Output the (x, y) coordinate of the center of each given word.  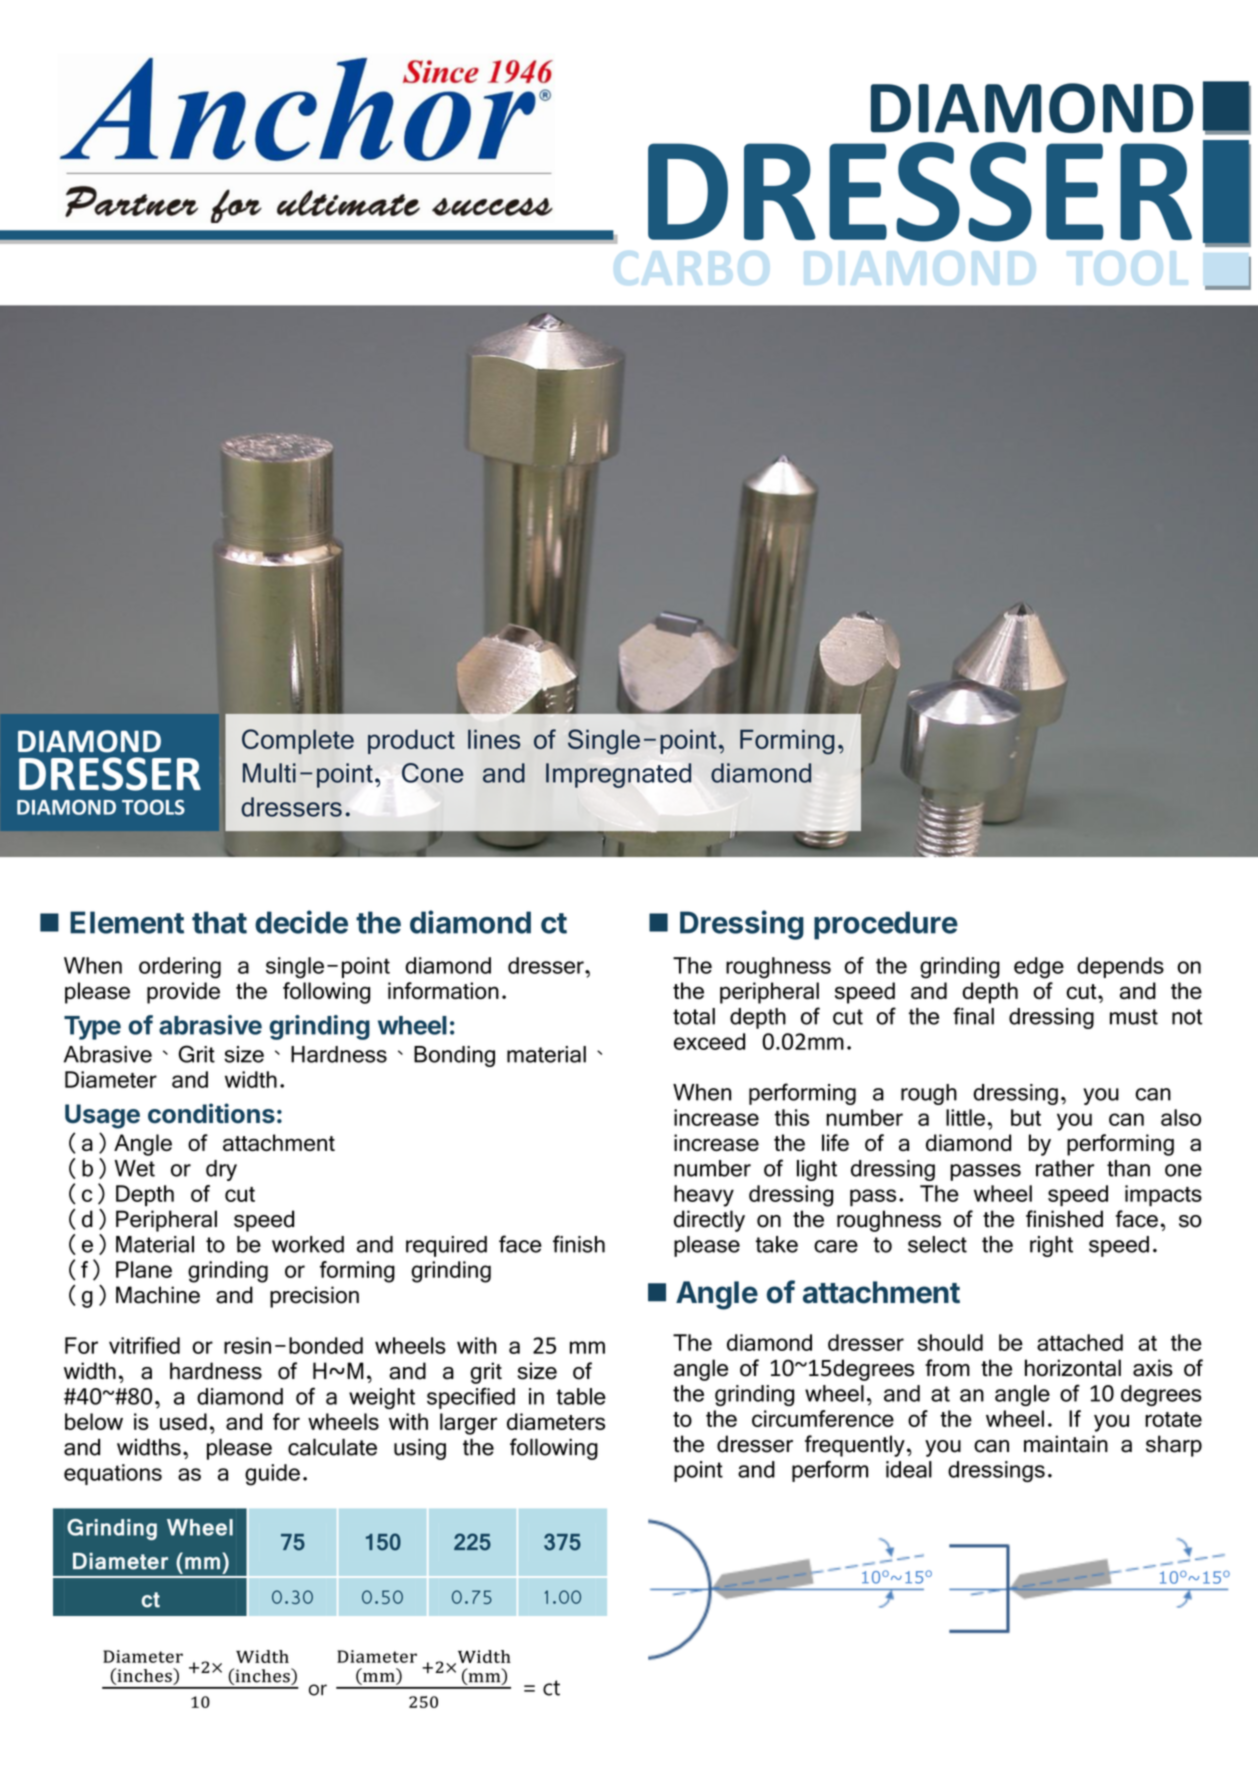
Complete (298, 741)
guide (272, 1475)
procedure (886, 925)
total (694, 1016)
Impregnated (618, 775)
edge (1039, 968)
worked (308, 1244)
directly (709, 1221)
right (1051, 1246)
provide (183, 993)
